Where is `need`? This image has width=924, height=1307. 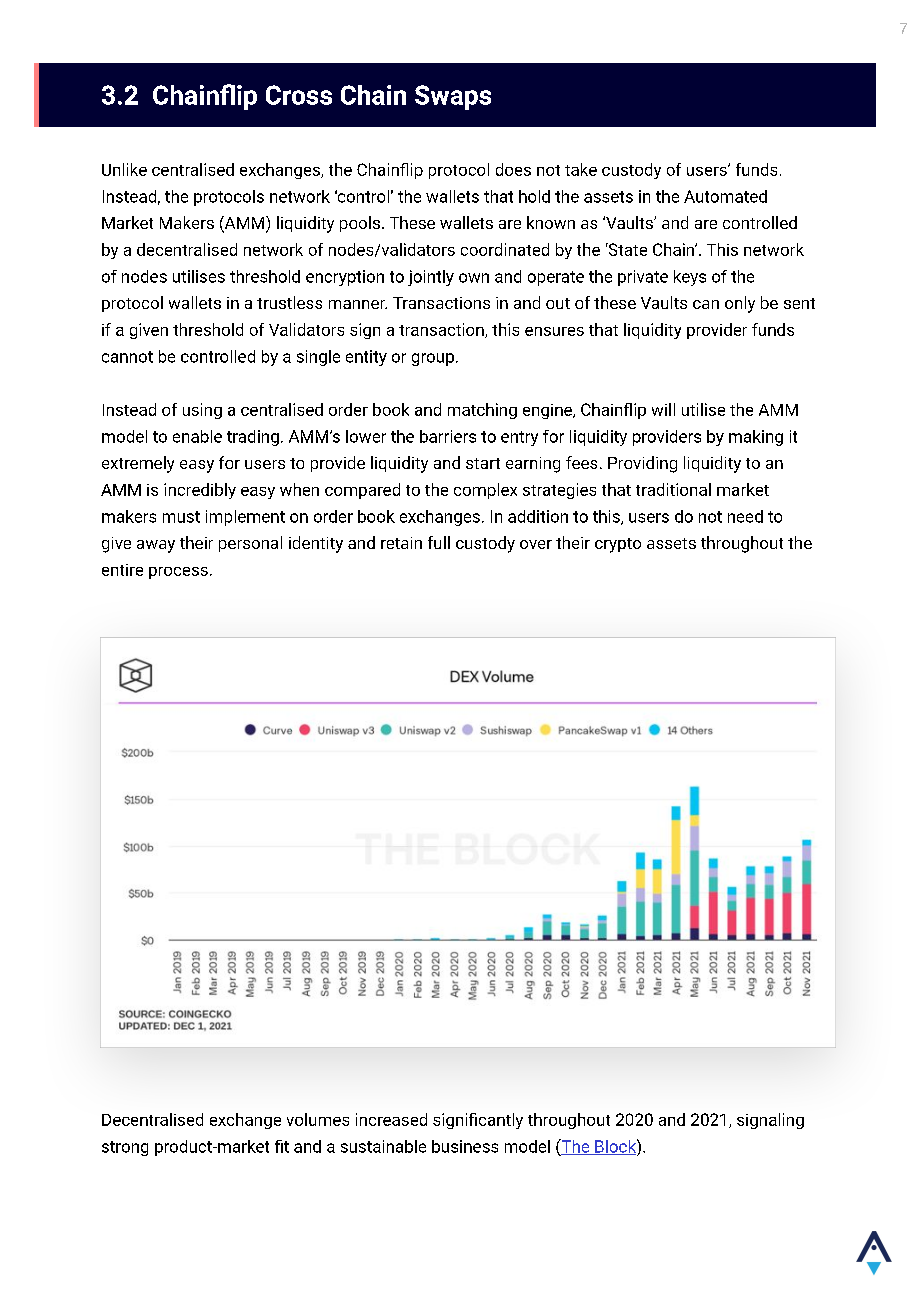 need is located at coordinates (745, 516).
